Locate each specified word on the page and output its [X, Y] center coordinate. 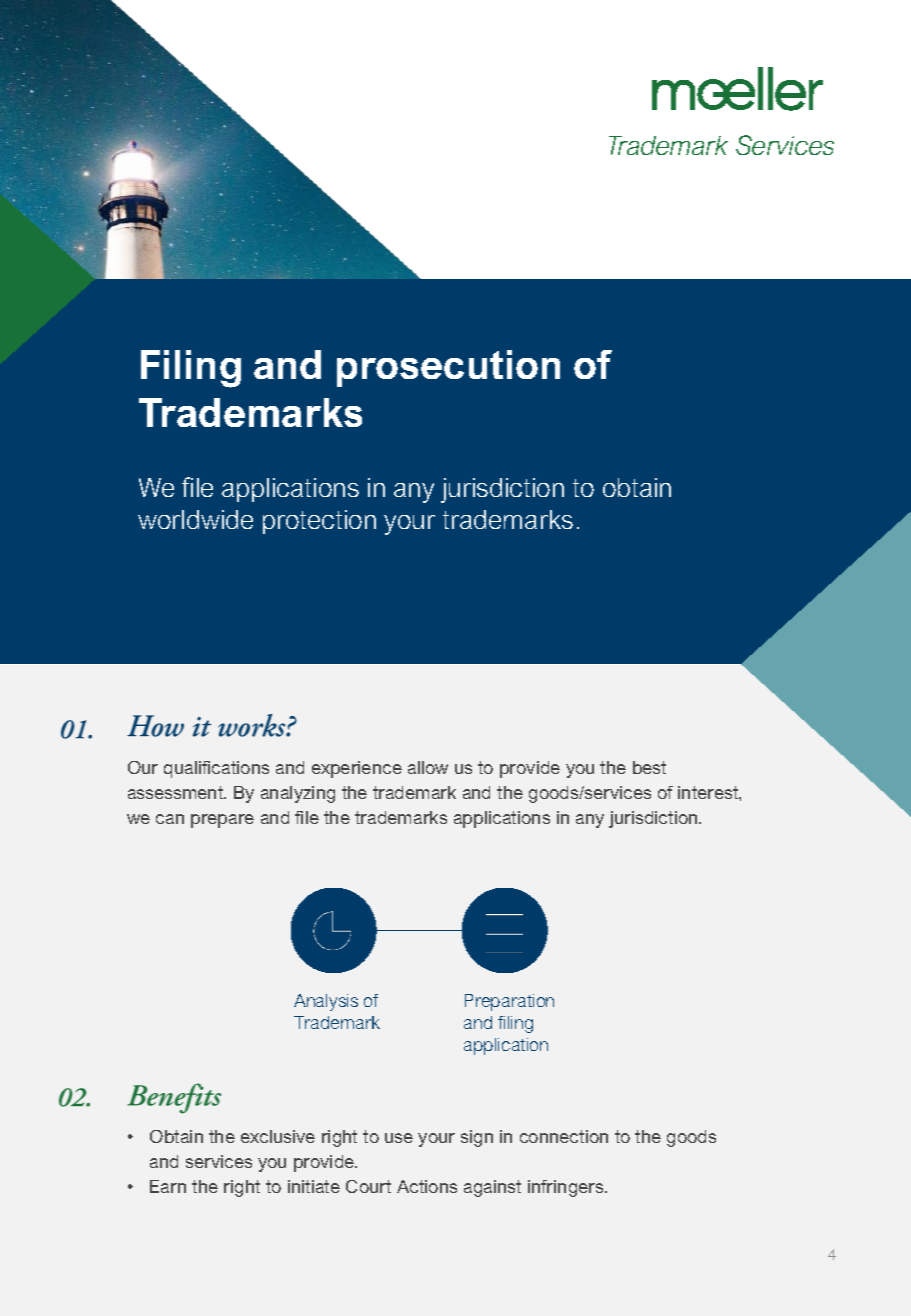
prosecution [448, 368]
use [399, 1138]
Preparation [509, 1002]
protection [319, 522]
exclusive [278, 1136]
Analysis [326, 1002]
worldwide [195, 519]
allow [428, 767]
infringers [567, 1188]
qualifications [216, 769]
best [649, 767]
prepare [222, 821]
